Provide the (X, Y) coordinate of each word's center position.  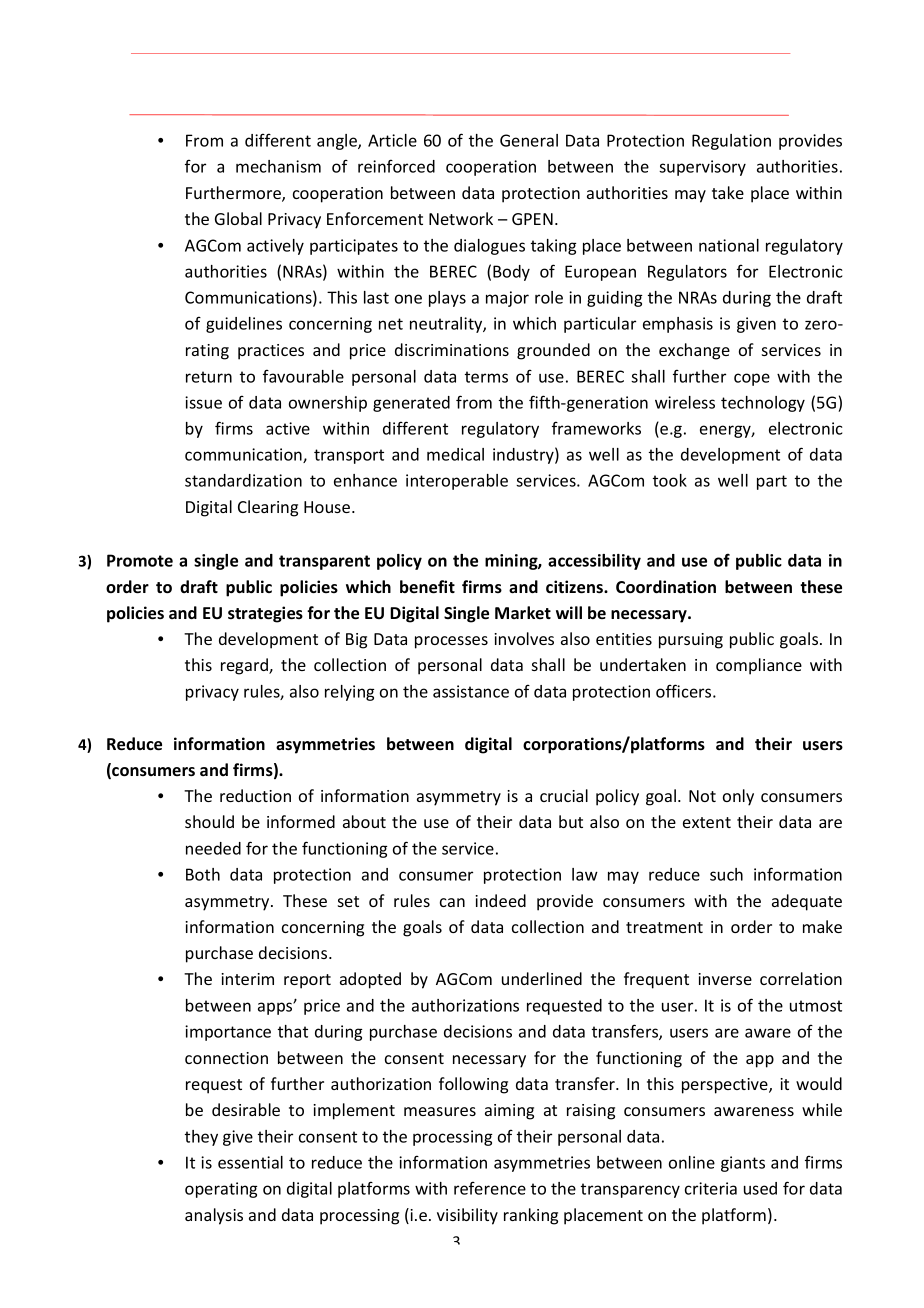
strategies (265, 614)
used (760, 1188)
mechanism (278, 166)
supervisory (702, 168)
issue (203, 402)
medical (455, 454)
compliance (759, 666)
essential (250, 1162)
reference (490, 1188)
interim (247, 979)
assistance (471, 691)
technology (763, 404)
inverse (725, 979)
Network (461, 218)
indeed (500, 900)
